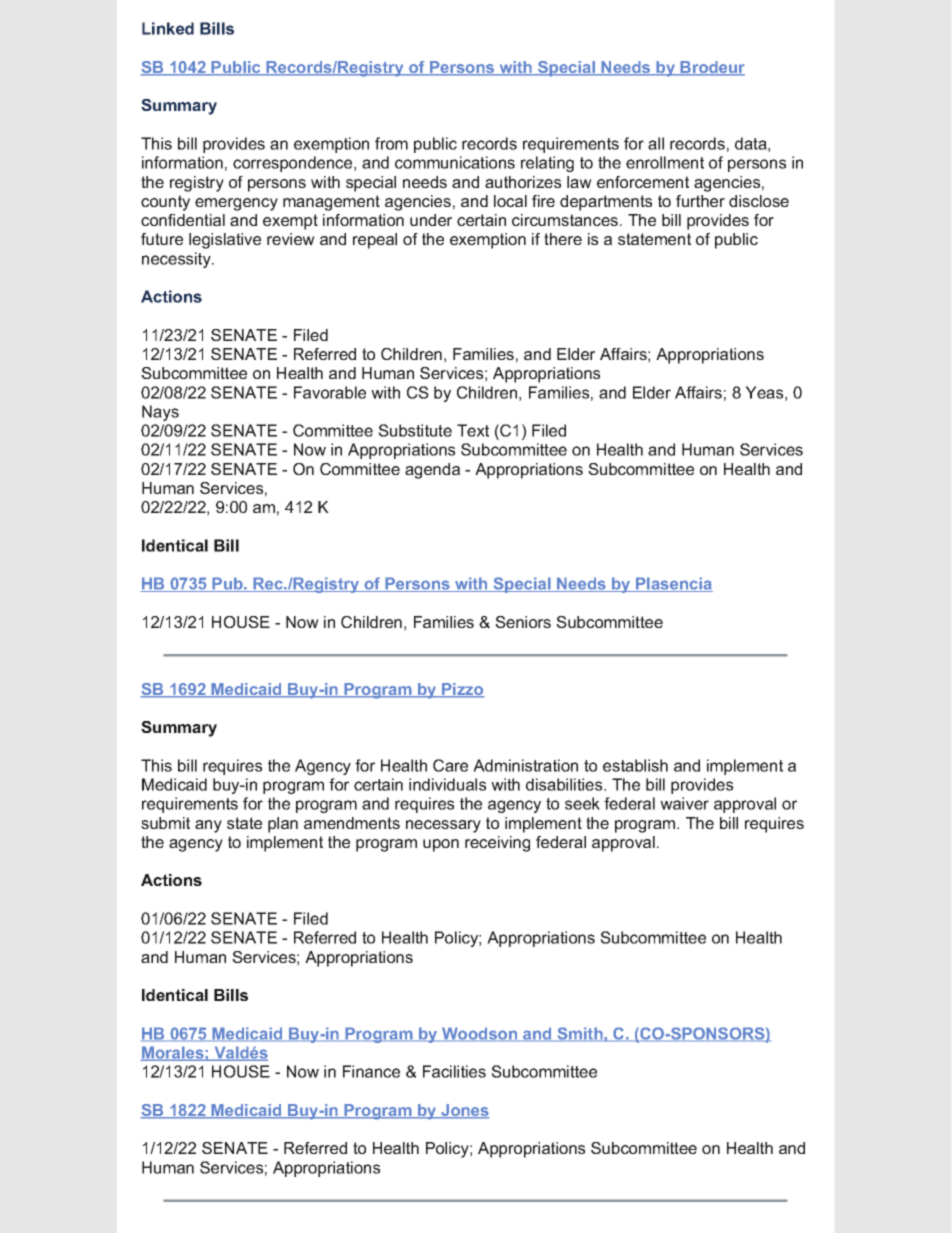 The image size is (952, 1233). I want to click on necessity, so click(177, 260).
